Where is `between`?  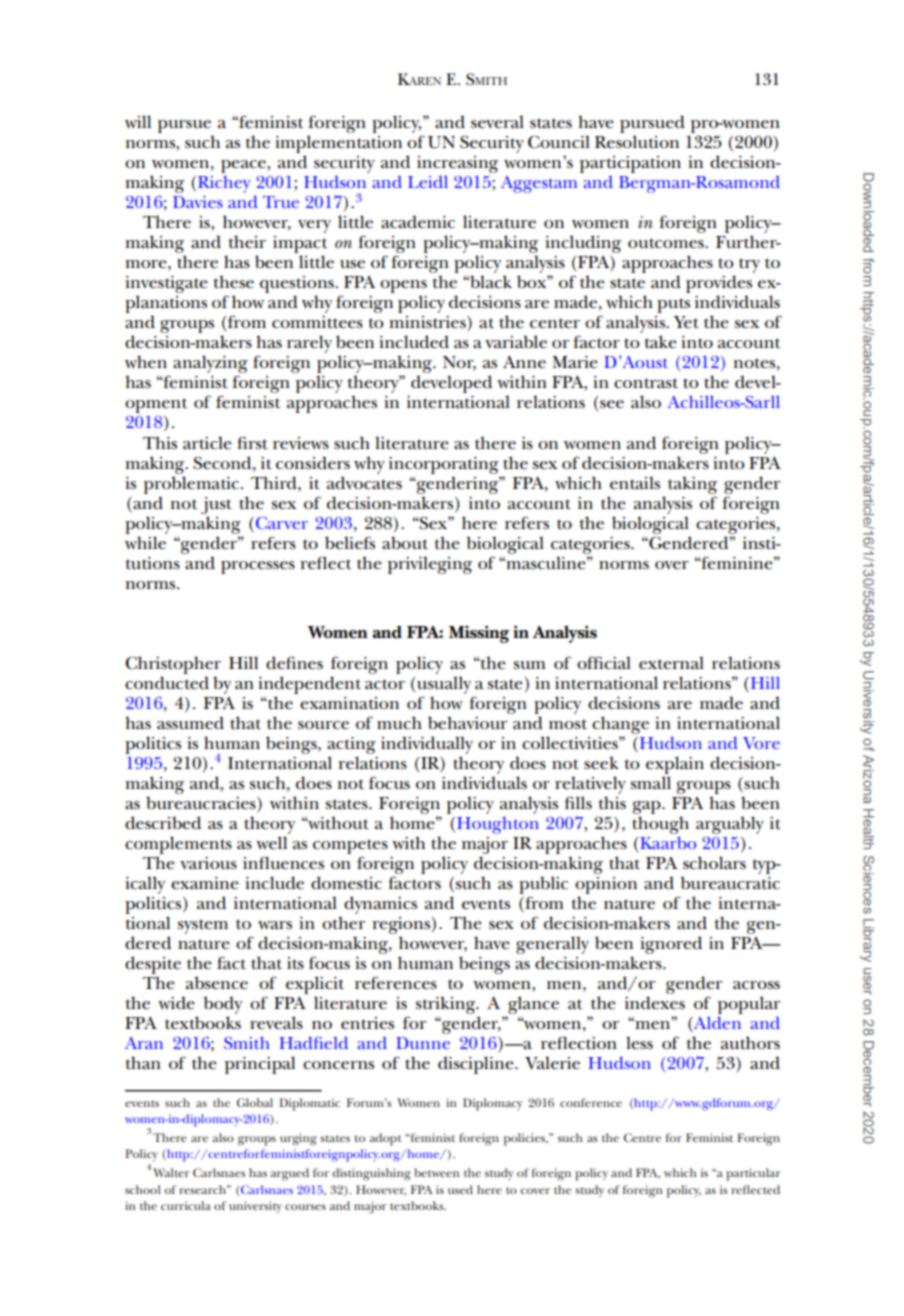 between is located at coordinates (436, 1172).
